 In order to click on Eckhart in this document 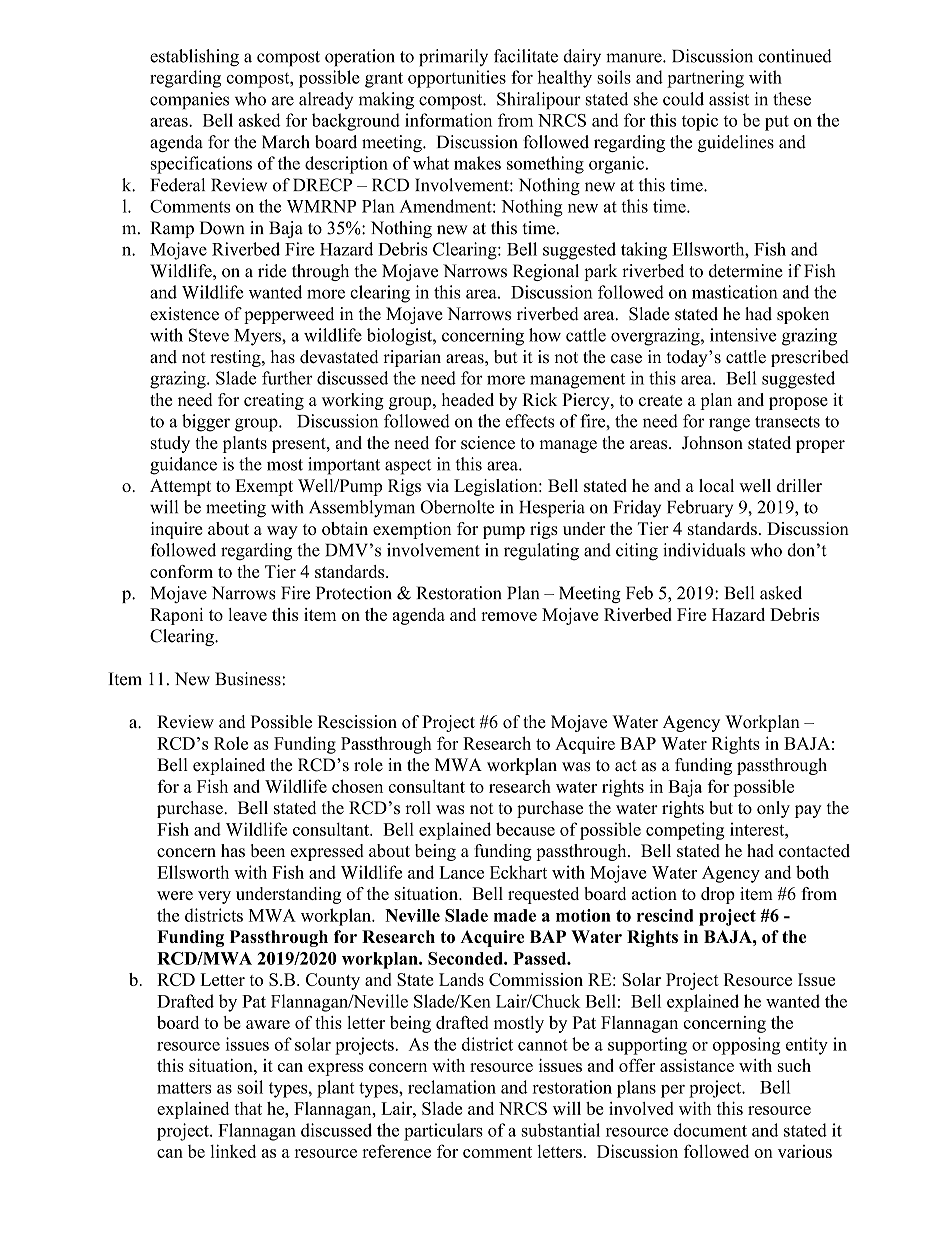, I will do `click(518, 872)`.
